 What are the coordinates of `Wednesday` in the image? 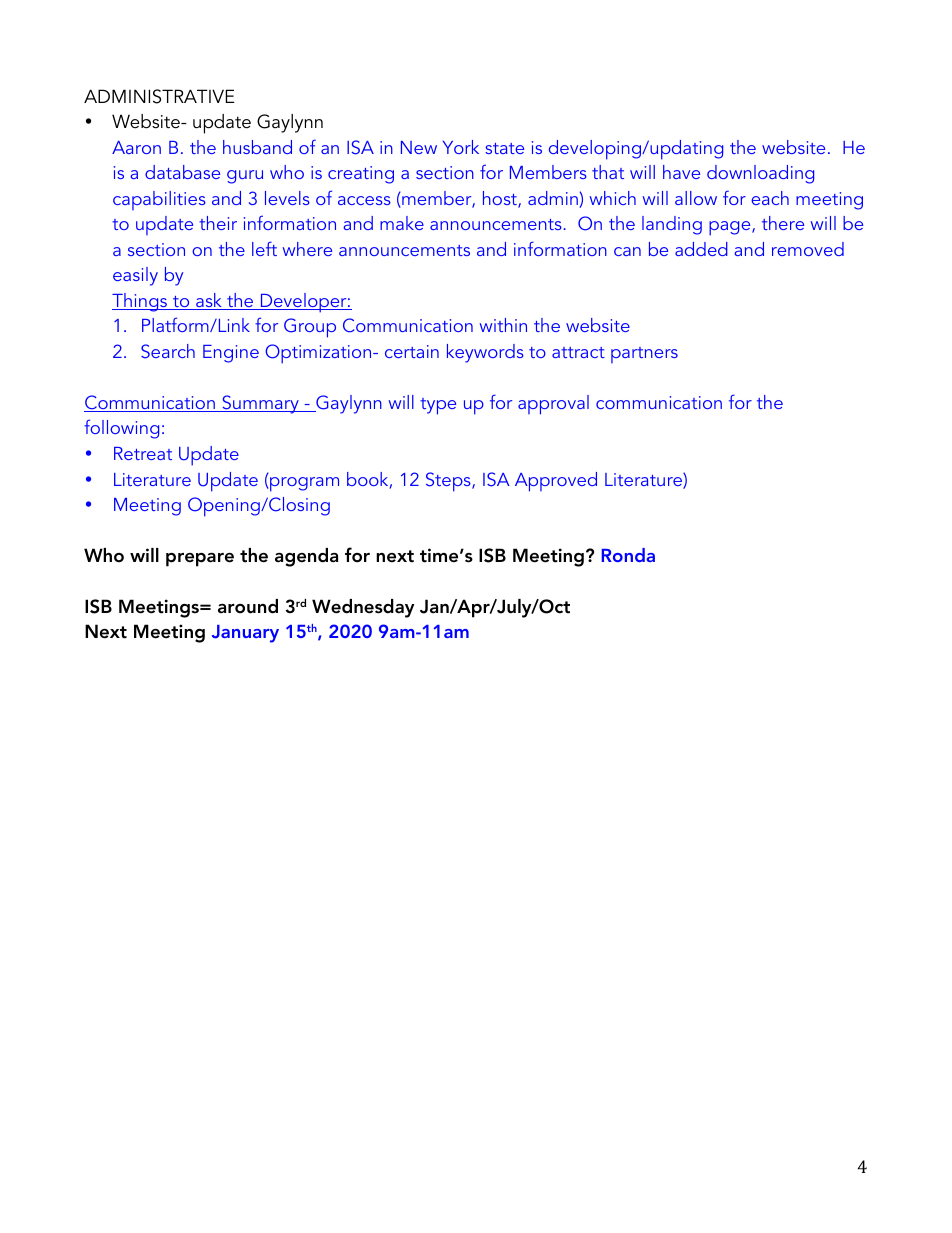 It's located at (363, 608).
